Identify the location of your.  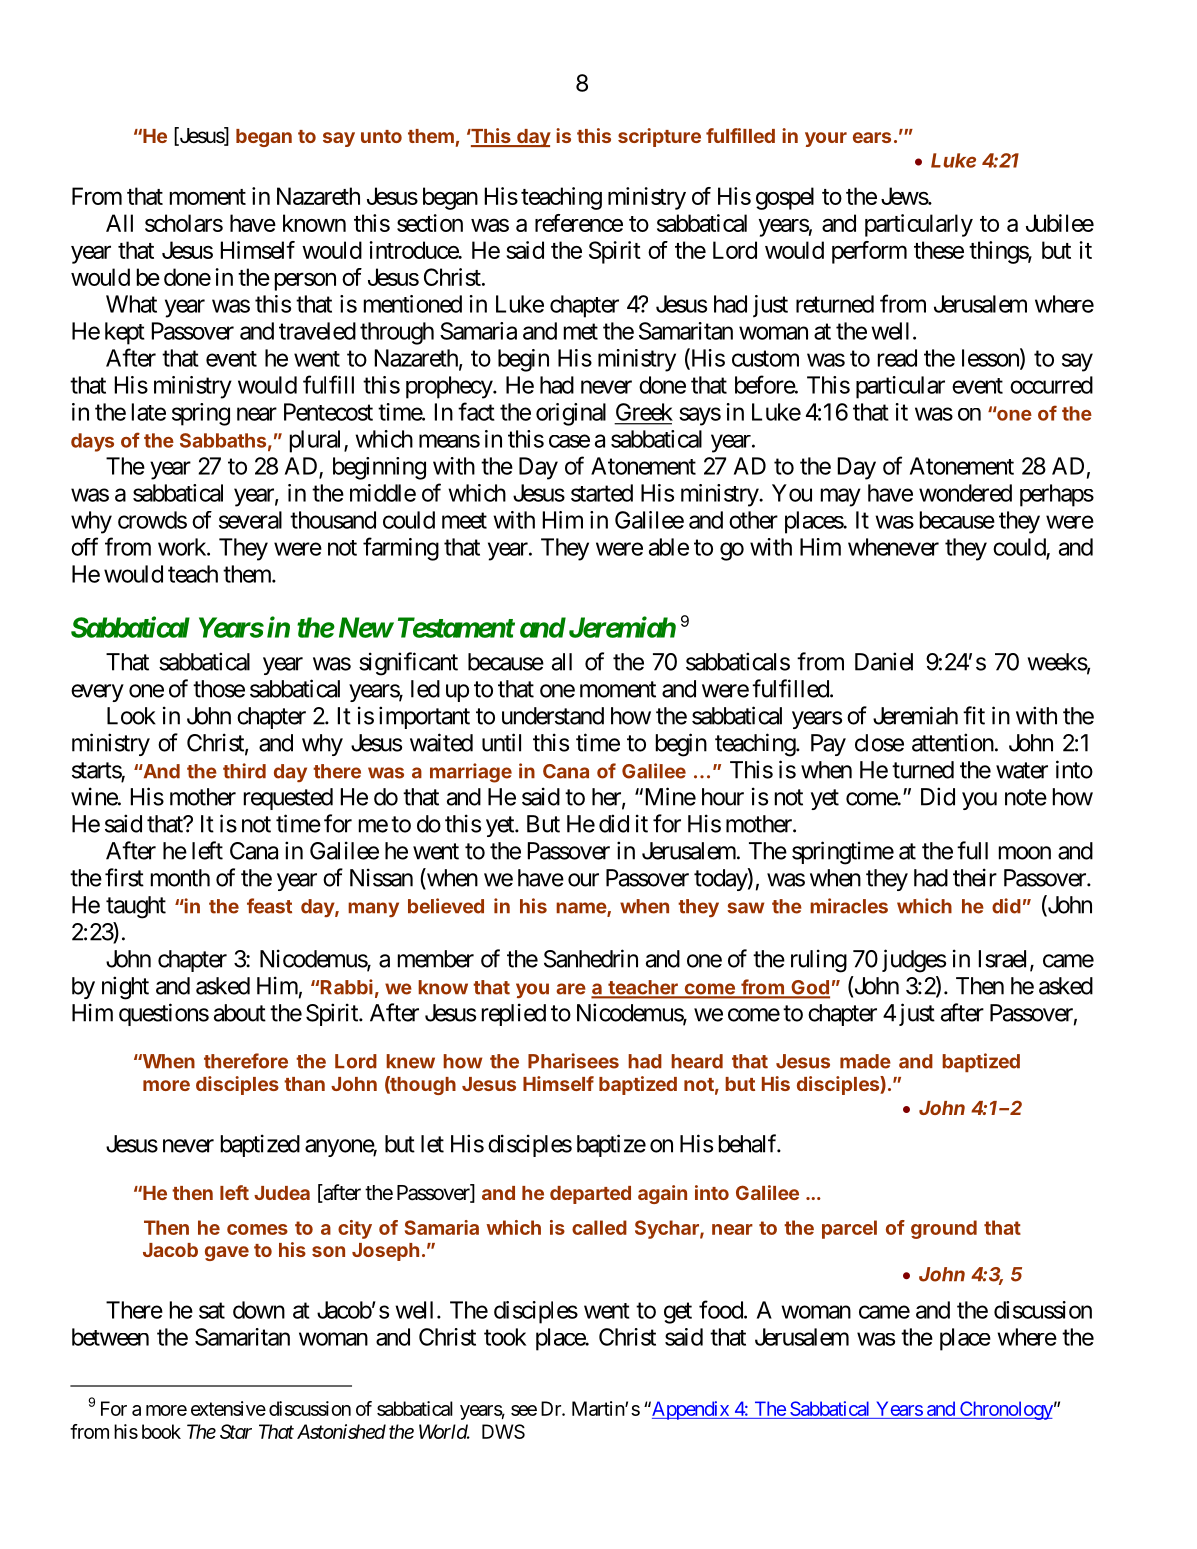
(826, 139).
